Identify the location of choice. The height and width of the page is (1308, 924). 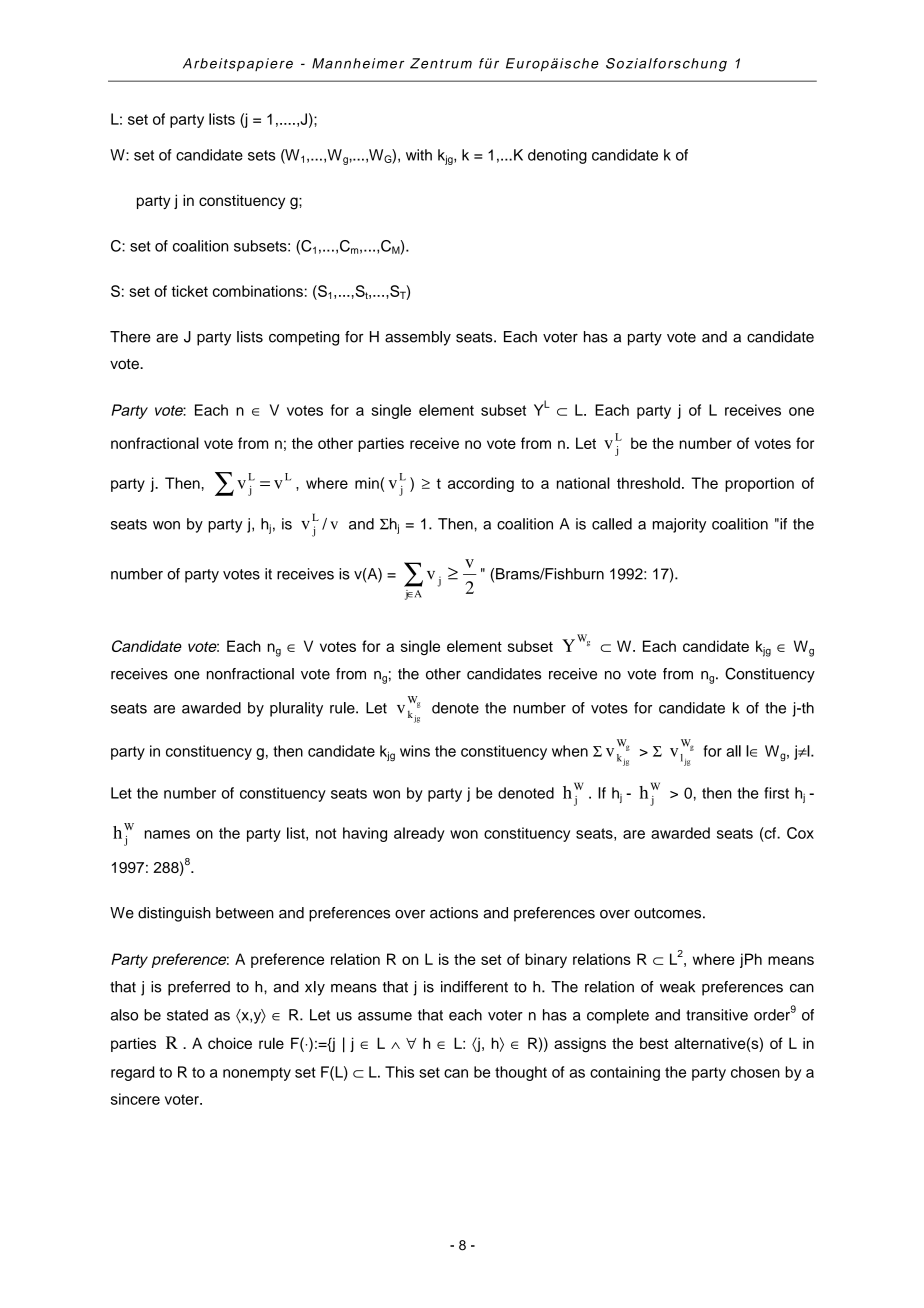
(230, 1043).
